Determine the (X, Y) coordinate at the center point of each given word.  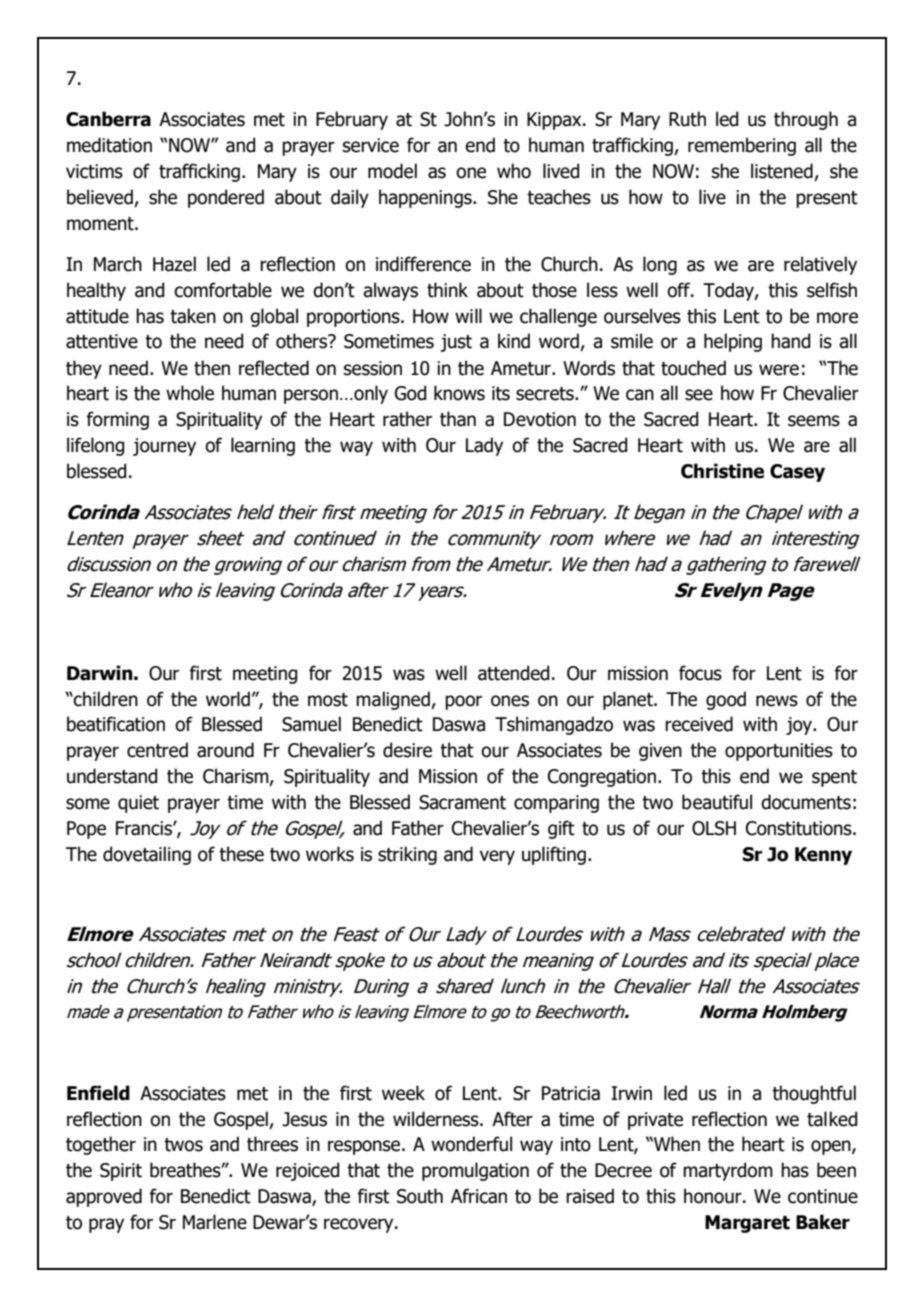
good (726, 700)
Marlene (215, 1222)
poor (463, 702)
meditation (109, 145)
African (479, 1196)
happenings (426, 198)
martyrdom (728, 1171)
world (228, 699)
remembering (742, 146)
